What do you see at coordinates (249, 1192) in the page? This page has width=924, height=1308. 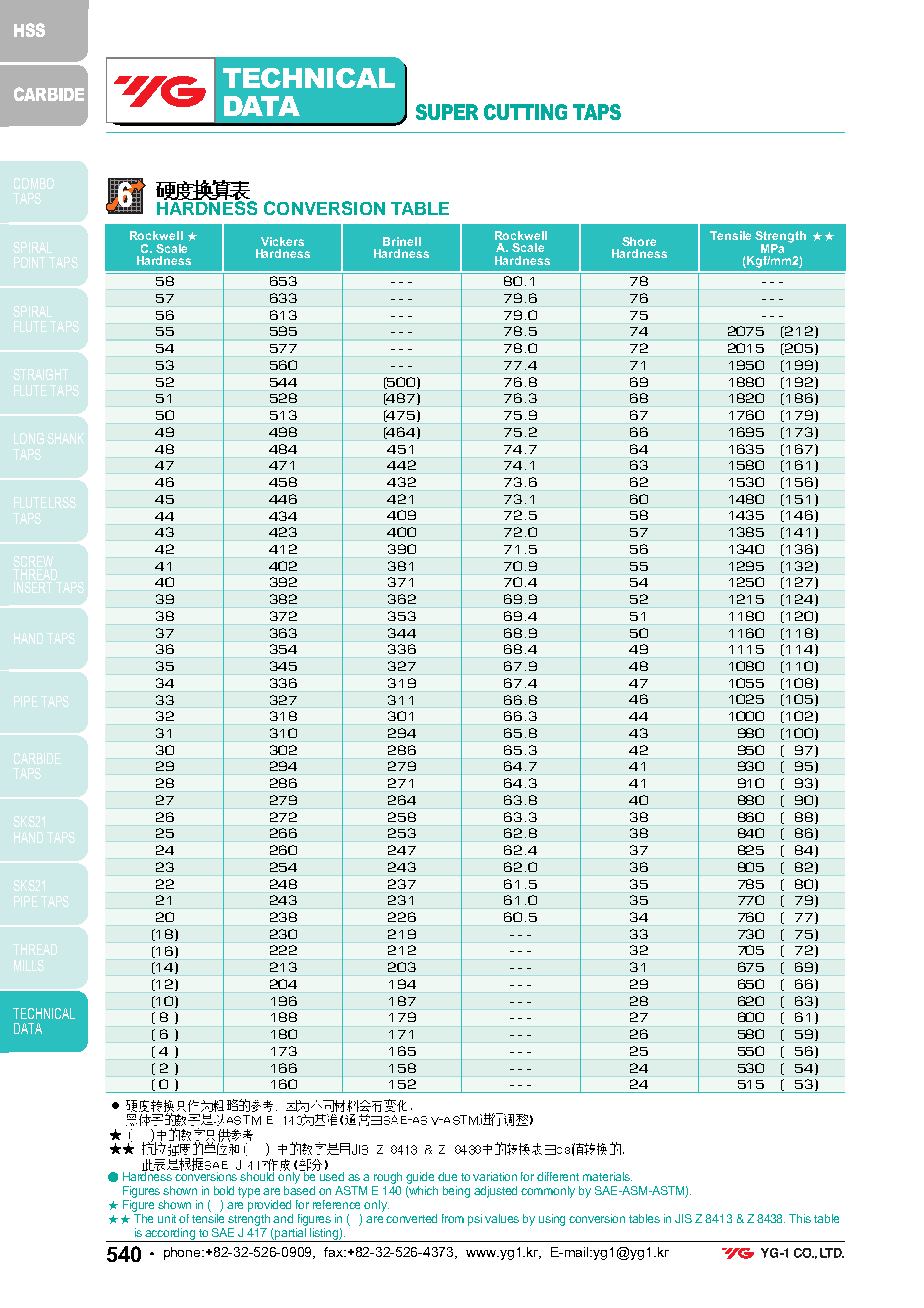 I see `type` at bounding box center [249, 1192].
